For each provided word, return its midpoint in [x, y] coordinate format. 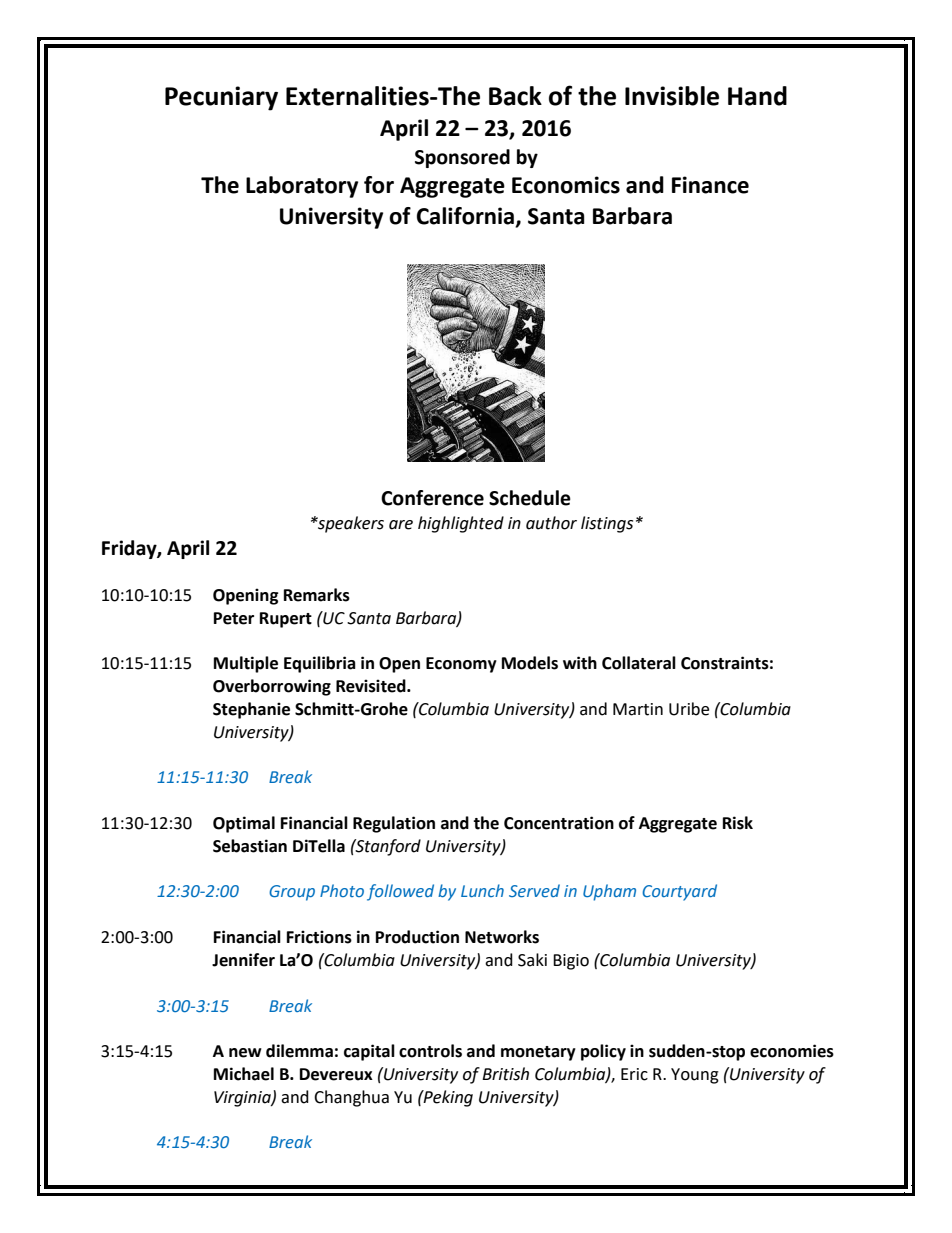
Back [515, 96]
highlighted [461, 524]
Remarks [317, 595]
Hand [757, 96]
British [505, 1074]
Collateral [639, 663]
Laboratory [302, 187]
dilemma [299, 1051]
